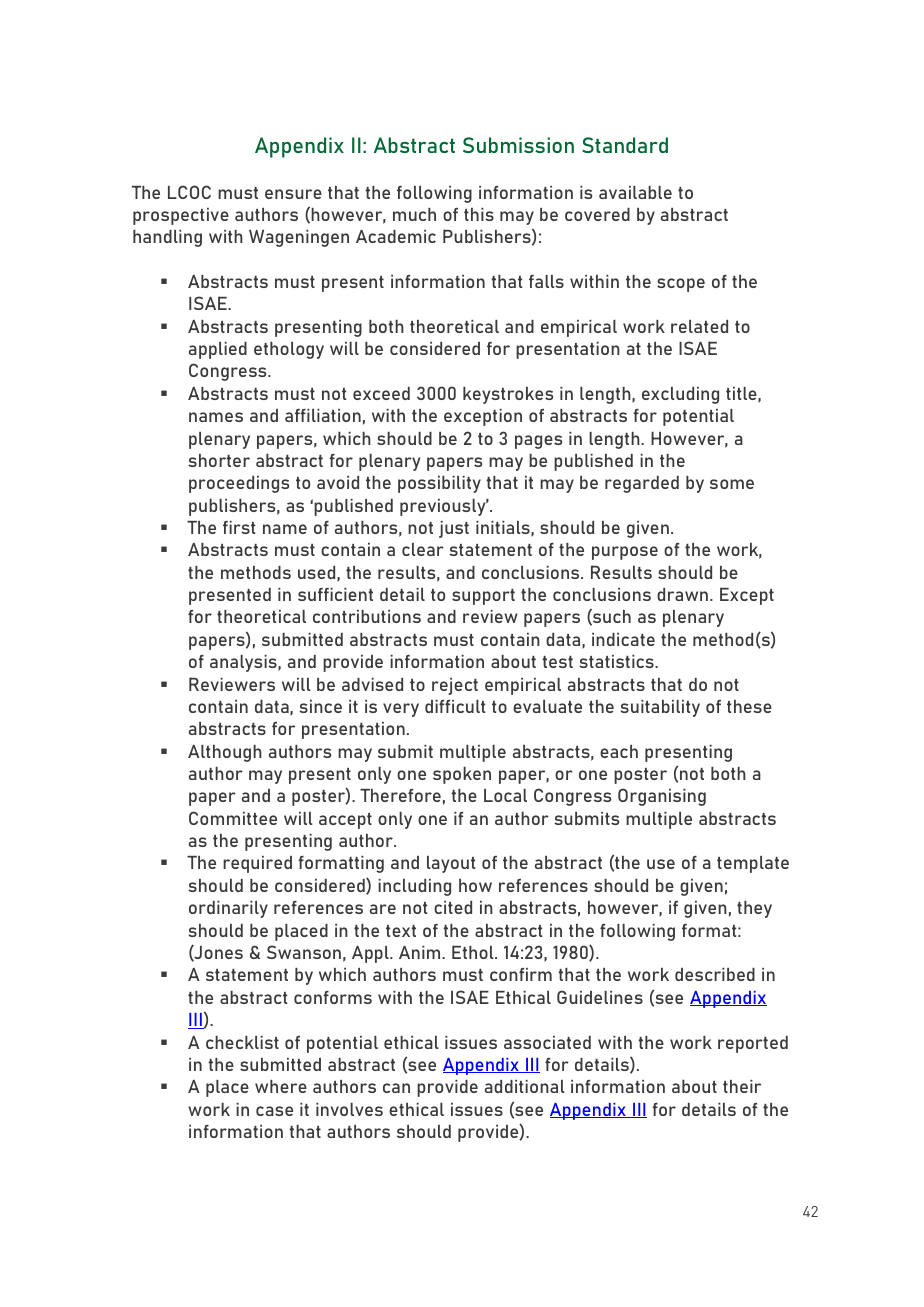 The height and width of the page is (1307, 924). Describe the element at coordinates (225, 753) in the page. I see `Although` at that location.
